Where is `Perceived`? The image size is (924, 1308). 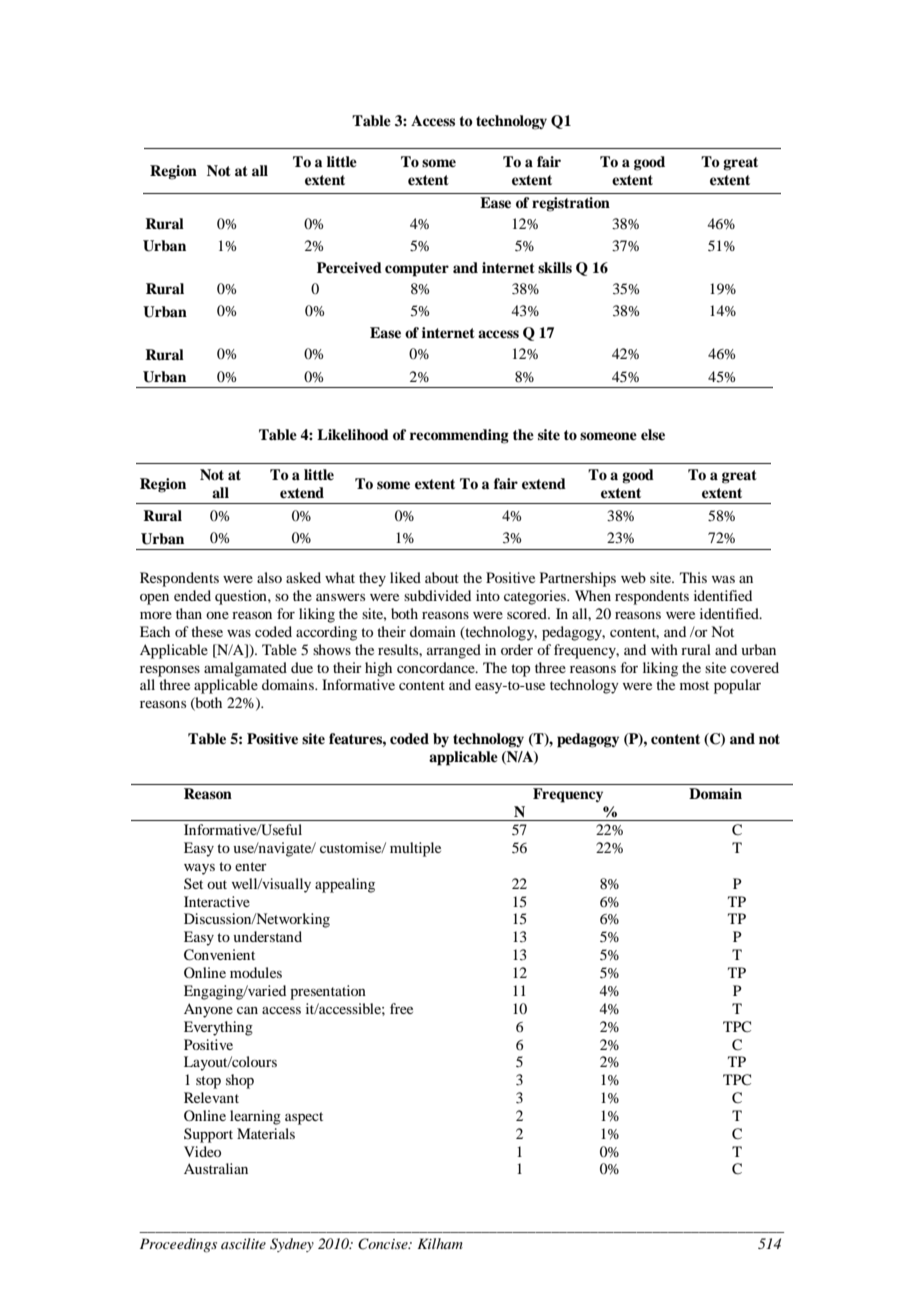 Perceived is located at coordinates (349, 267).
